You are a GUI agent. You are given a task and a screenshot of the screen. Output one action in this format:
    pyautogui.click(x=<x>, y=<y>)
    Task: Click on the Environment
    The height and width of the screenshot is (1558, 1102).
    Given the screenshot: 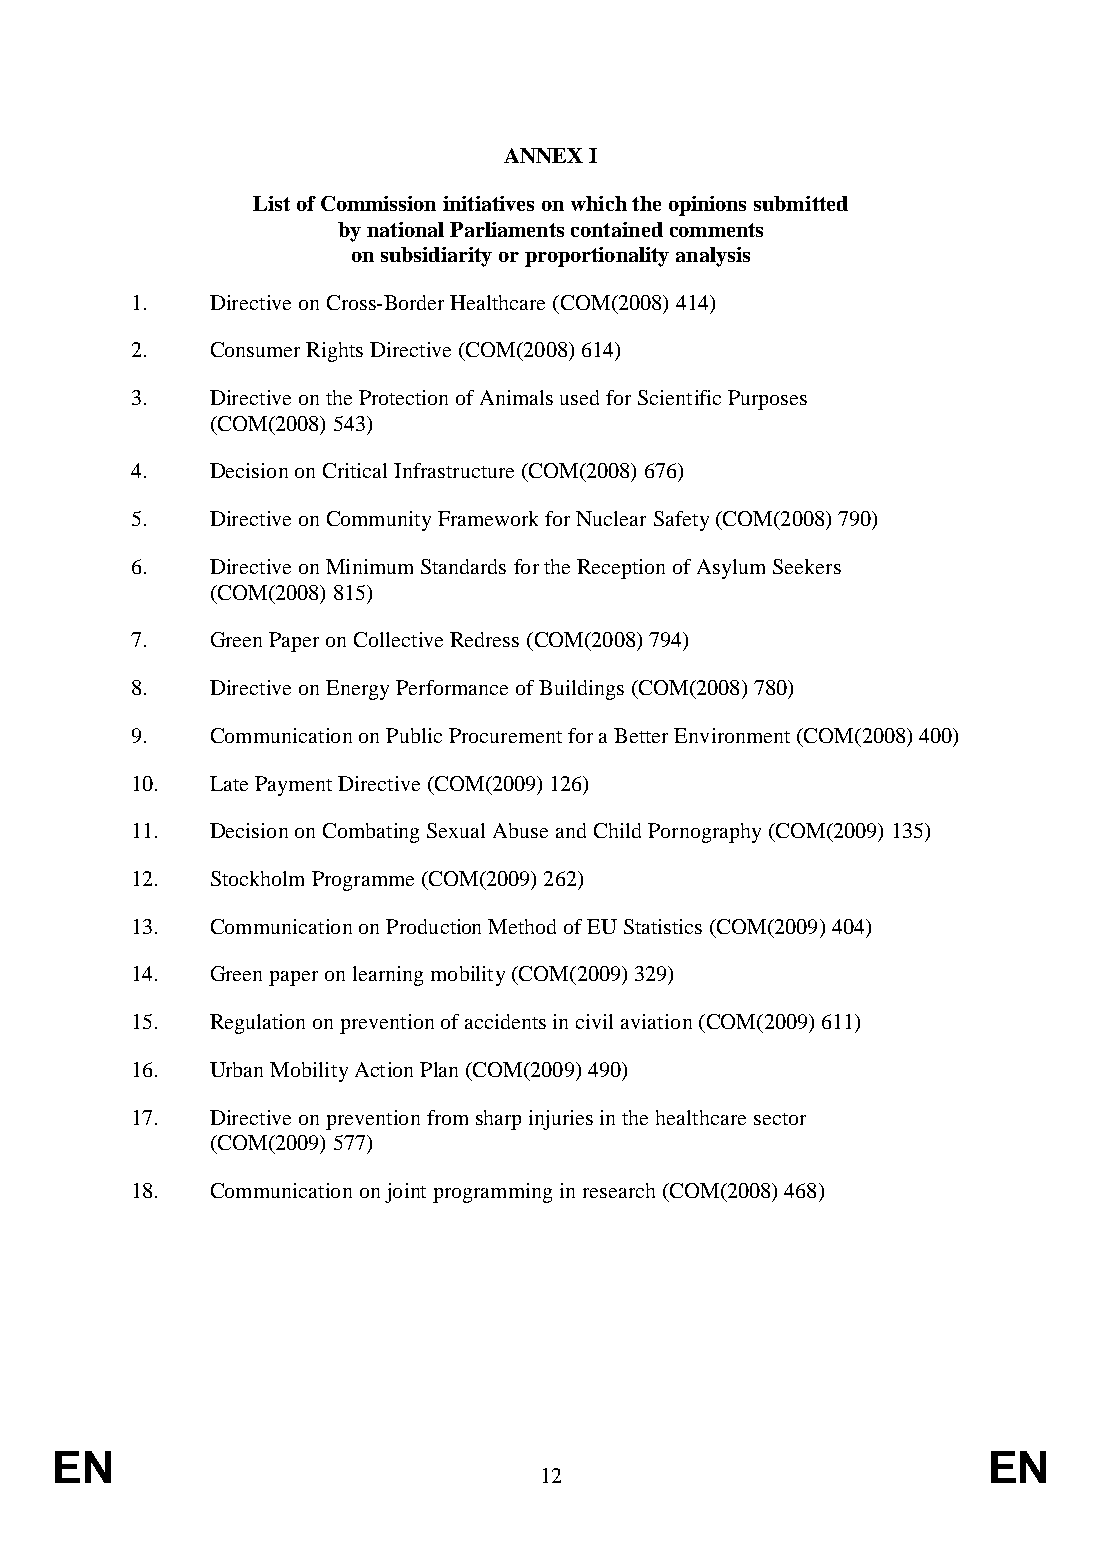 What is the action you would take?
    pyautogui.click(x=732, y=735)
